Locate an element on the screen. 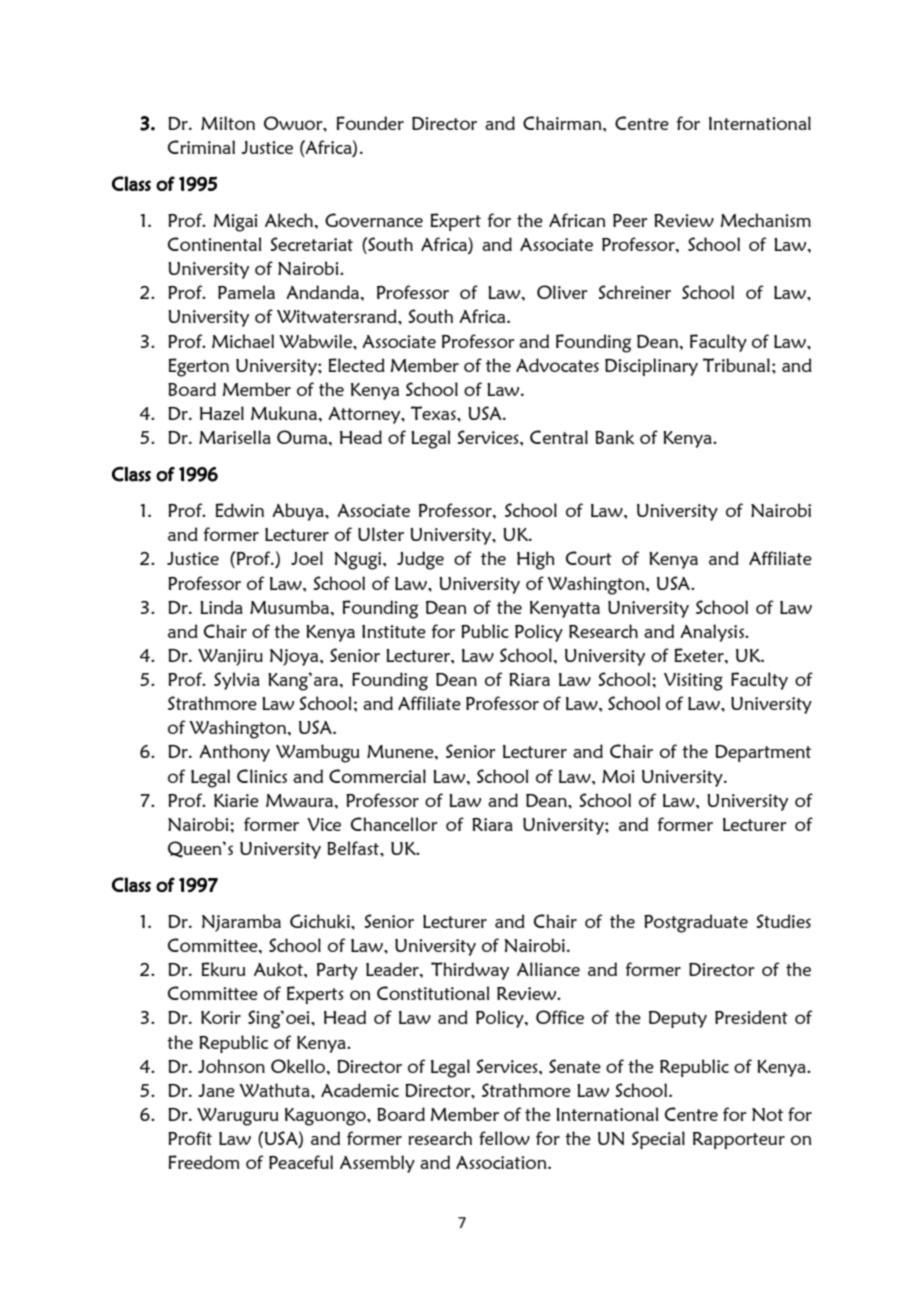 The width and height of the screenshot is (924, 1308). Bank is located at coordinates (614, 437).
